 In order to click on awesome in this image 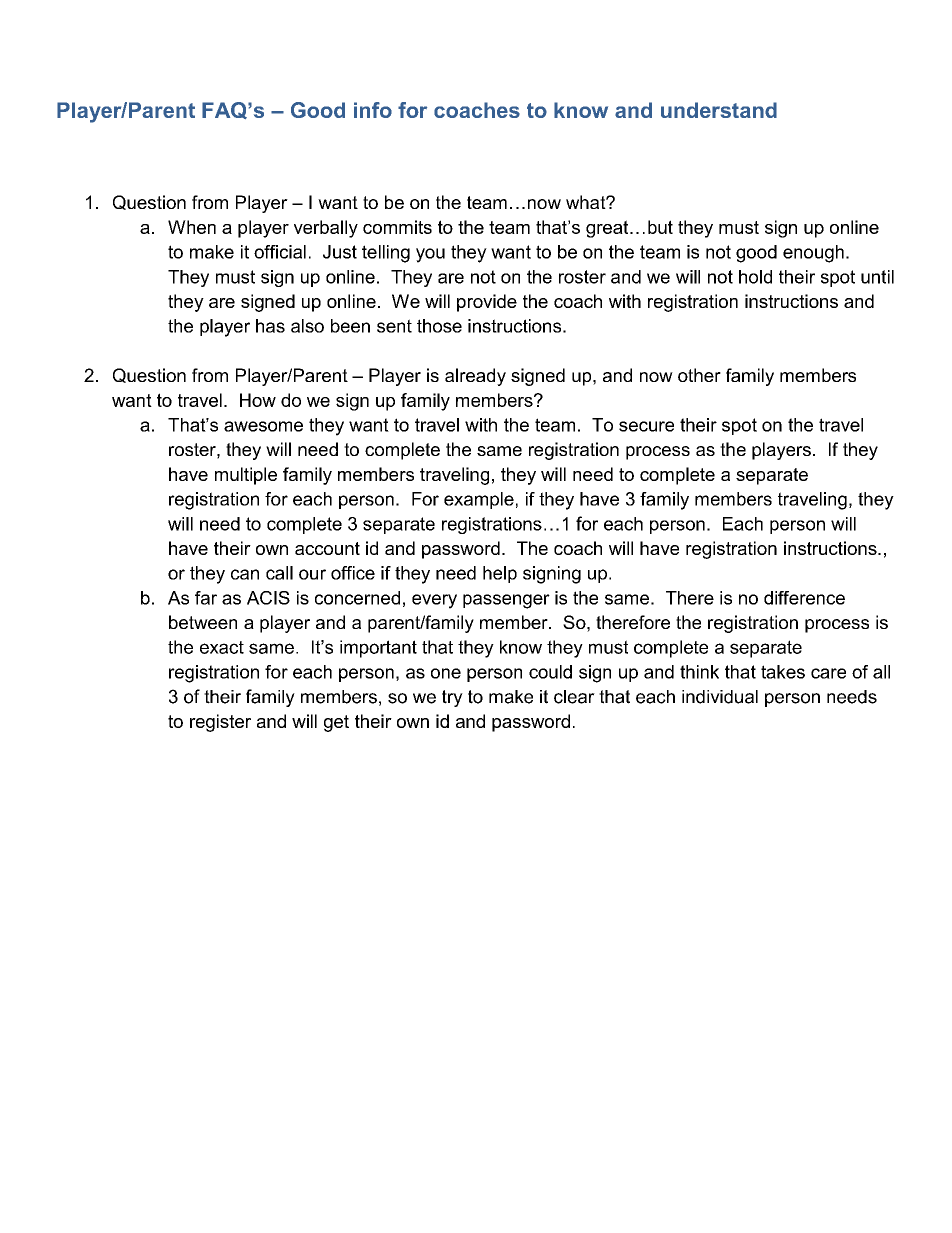, I will do `click(263, 426)`.
